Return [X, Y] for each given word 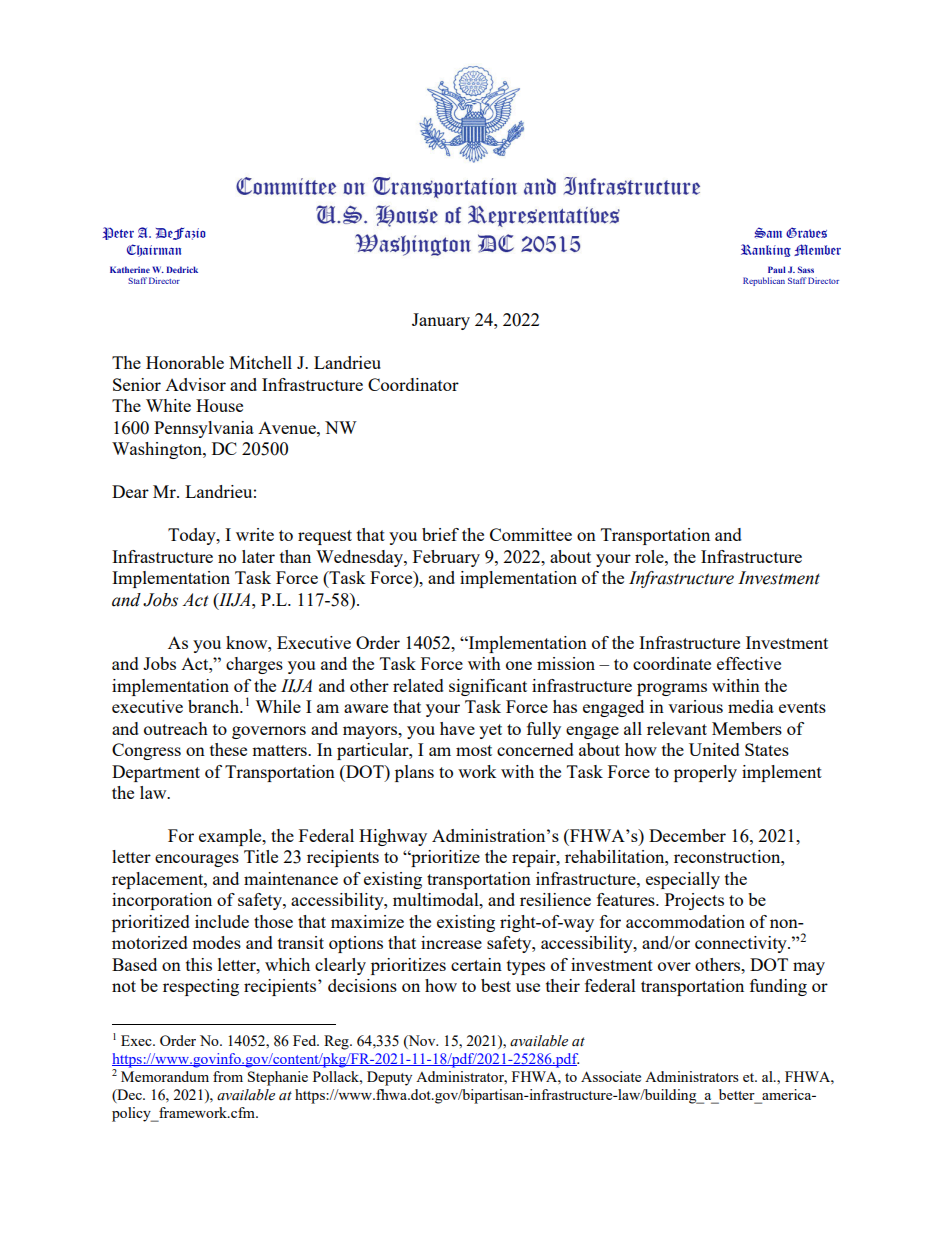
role [650, 556]
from [228, 1076]
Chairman [154, 250]
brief [440, 534]
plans [414, 773]
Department [156, 773]
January [441, 321]
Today [193, 536]
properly [705, 773]
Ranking [766, 250]
